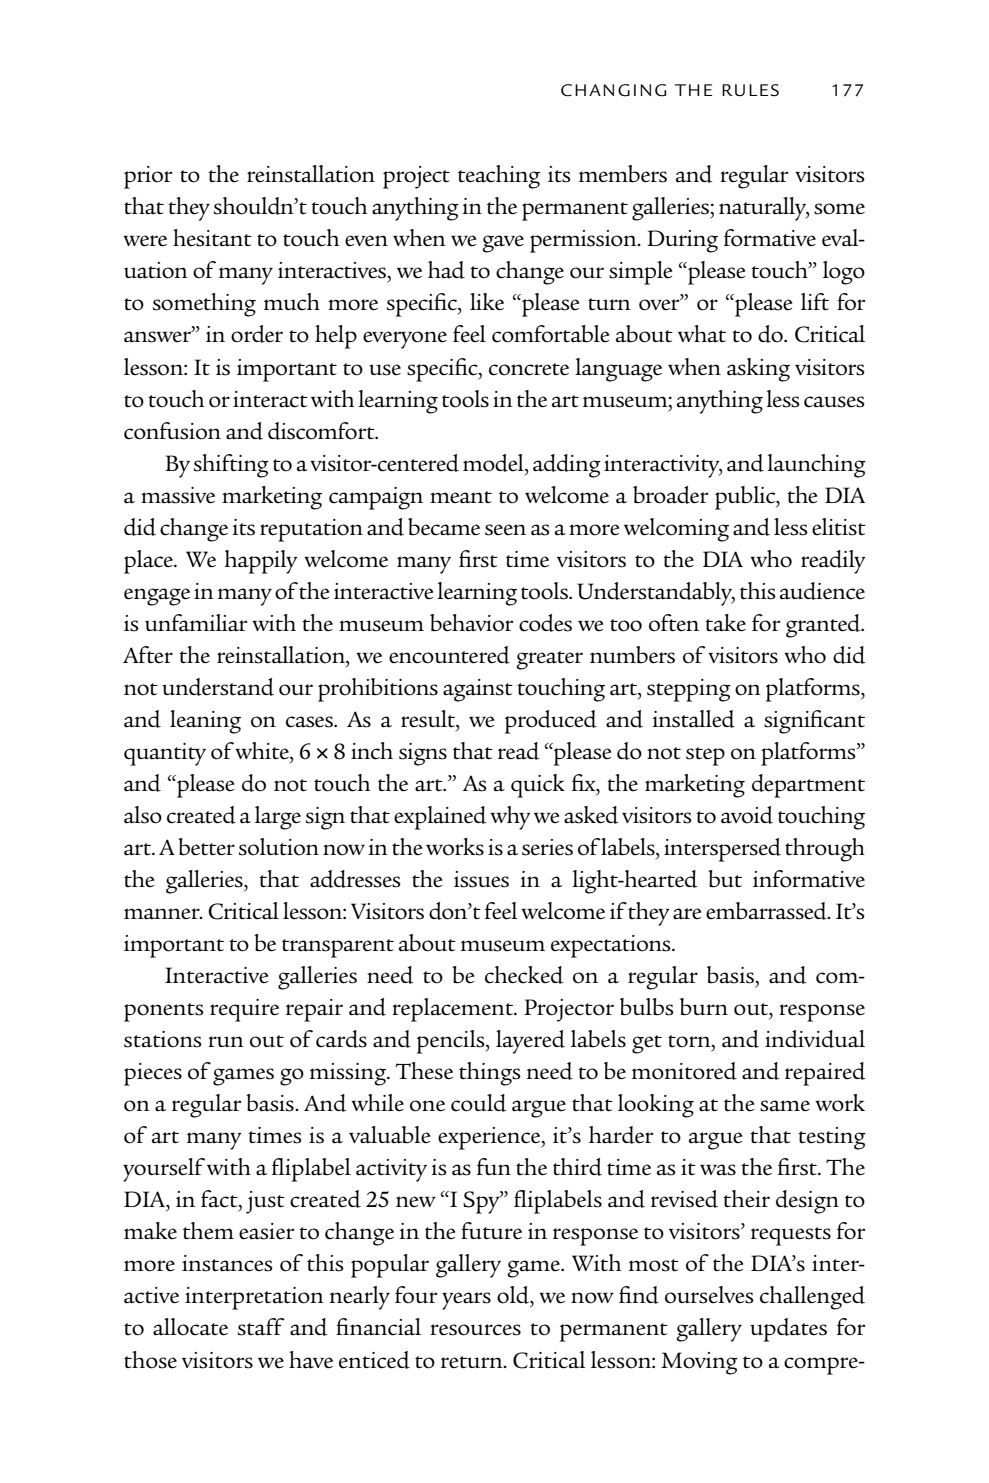 This screenshot has height=1483, width=989. What do you see at coordinates (499, 177) in the screenshot?
I see `teaching` at bounding box center [499, 177].
